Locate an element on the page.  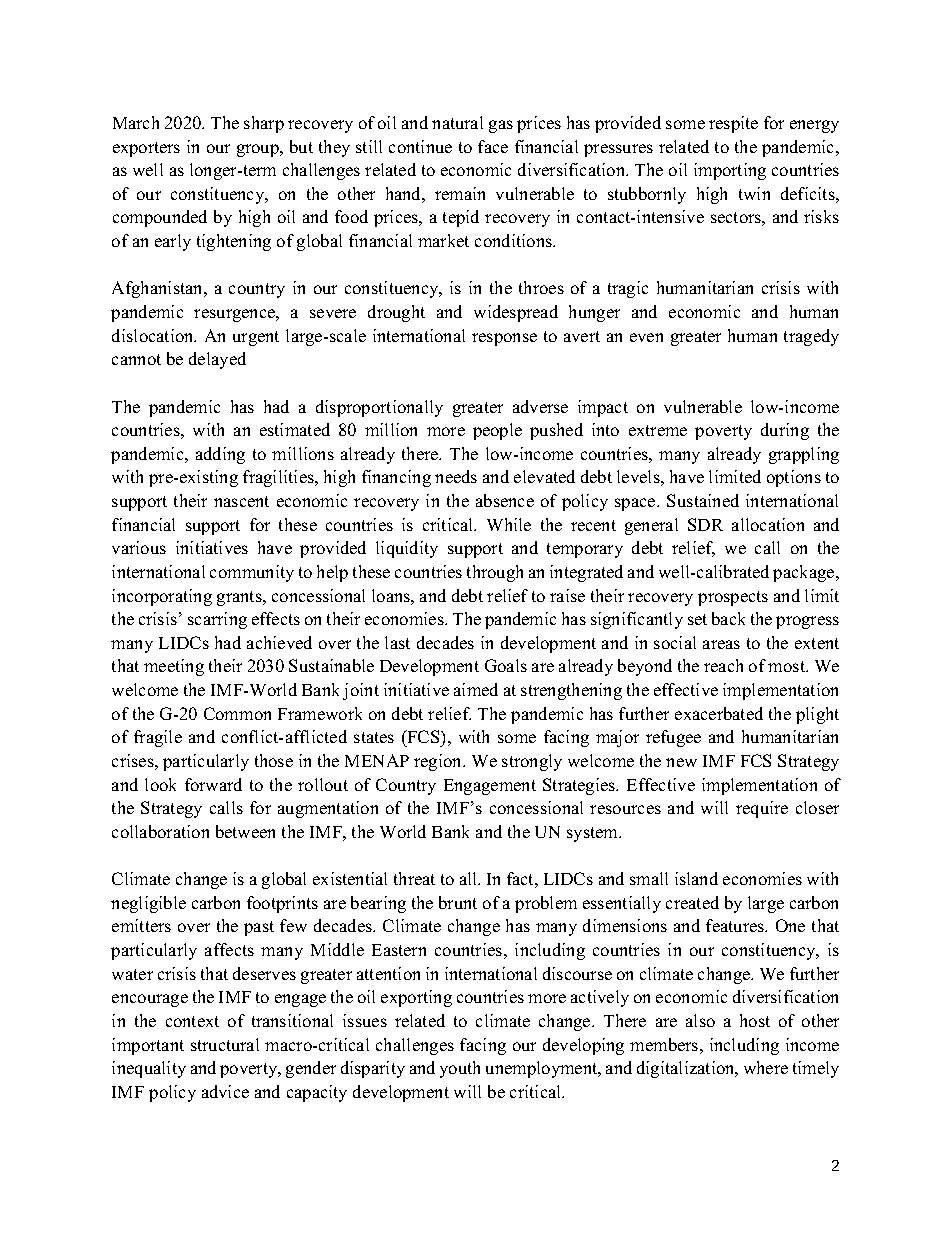
scarring is located at coordinates (217, 620).
